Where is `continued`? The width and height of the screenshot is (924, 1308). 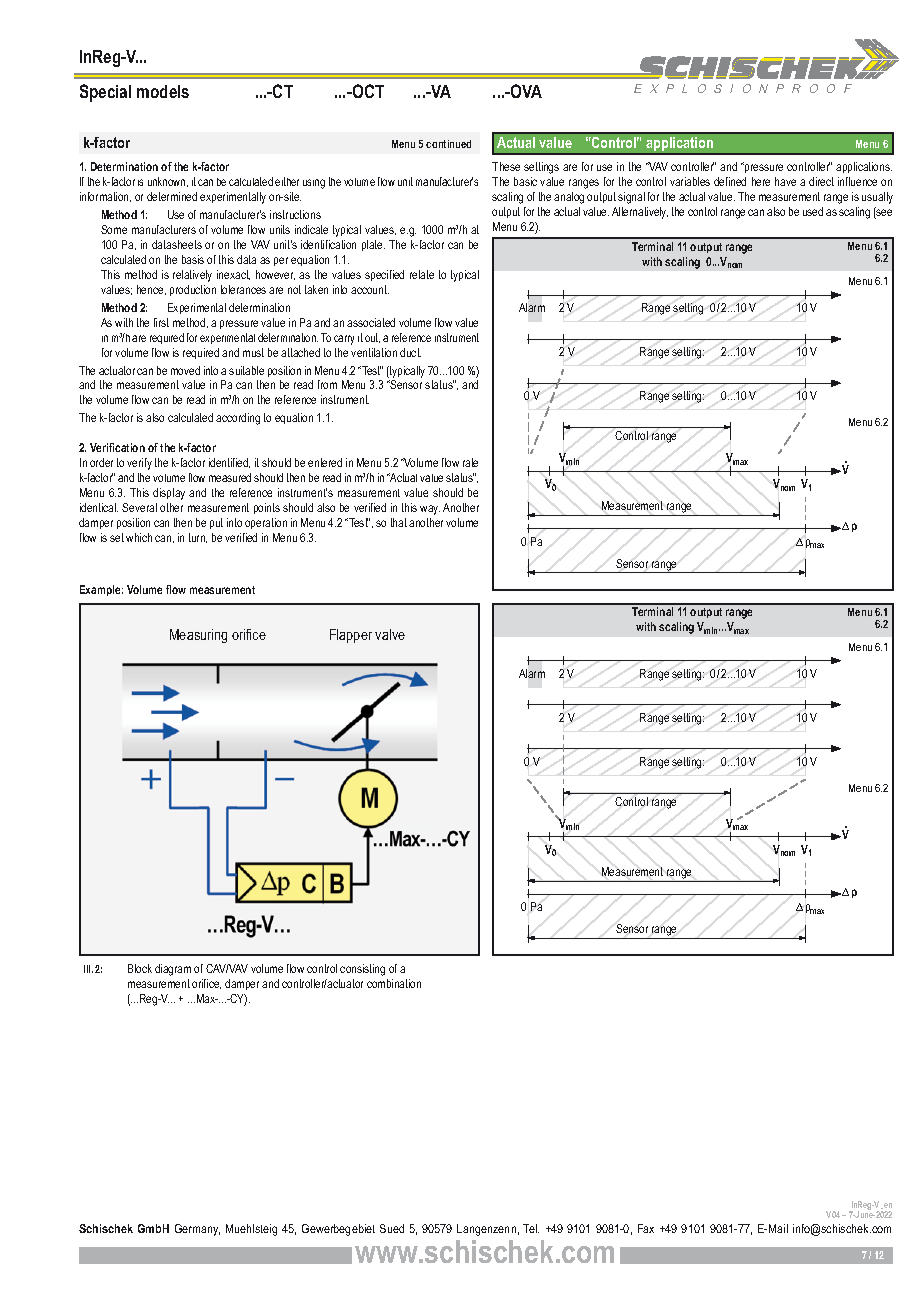
continued is located at coordinates (448, 144).
